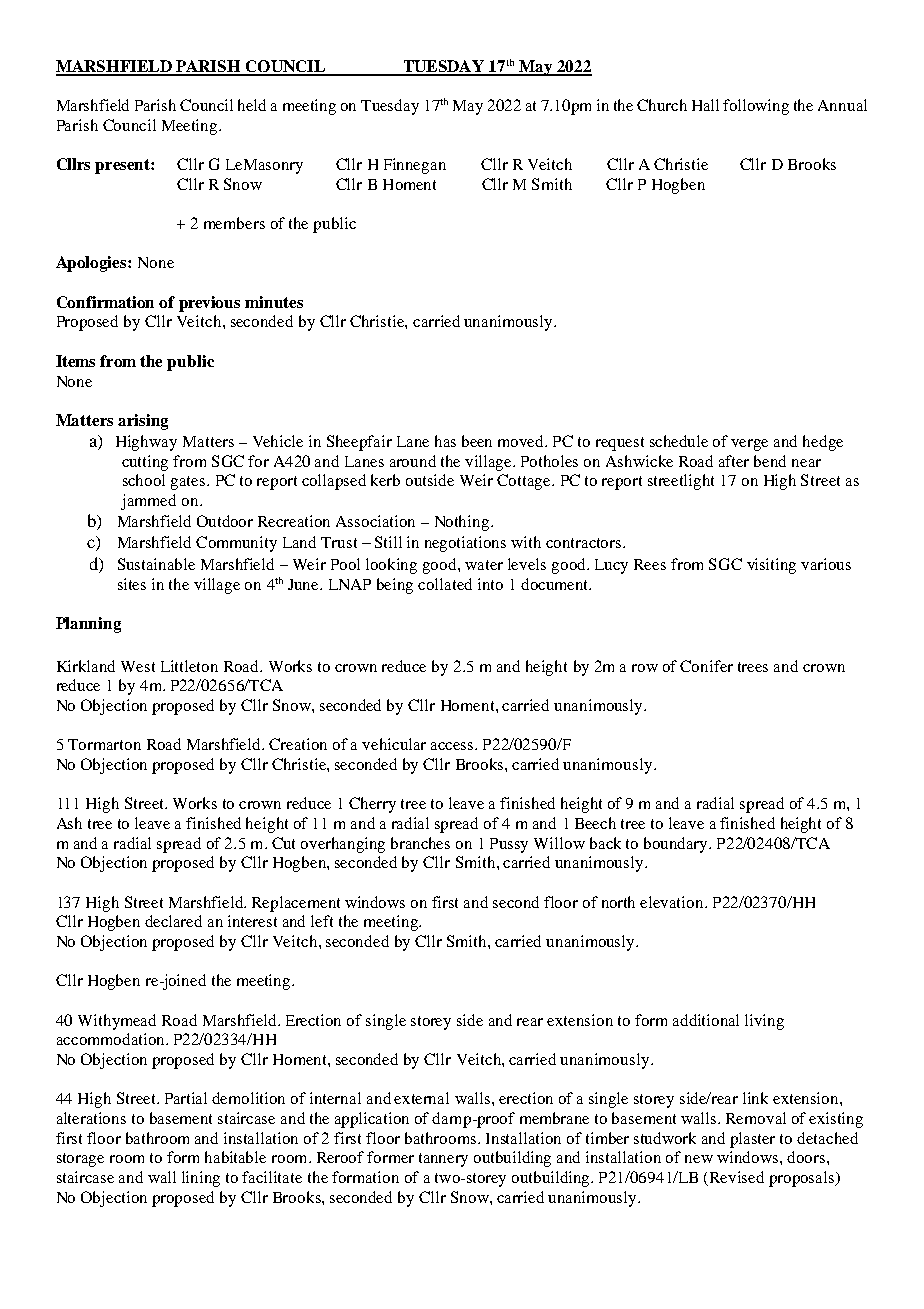 This image has height=1309, width=924. I want to click on Removal, so click(756, 1118).
